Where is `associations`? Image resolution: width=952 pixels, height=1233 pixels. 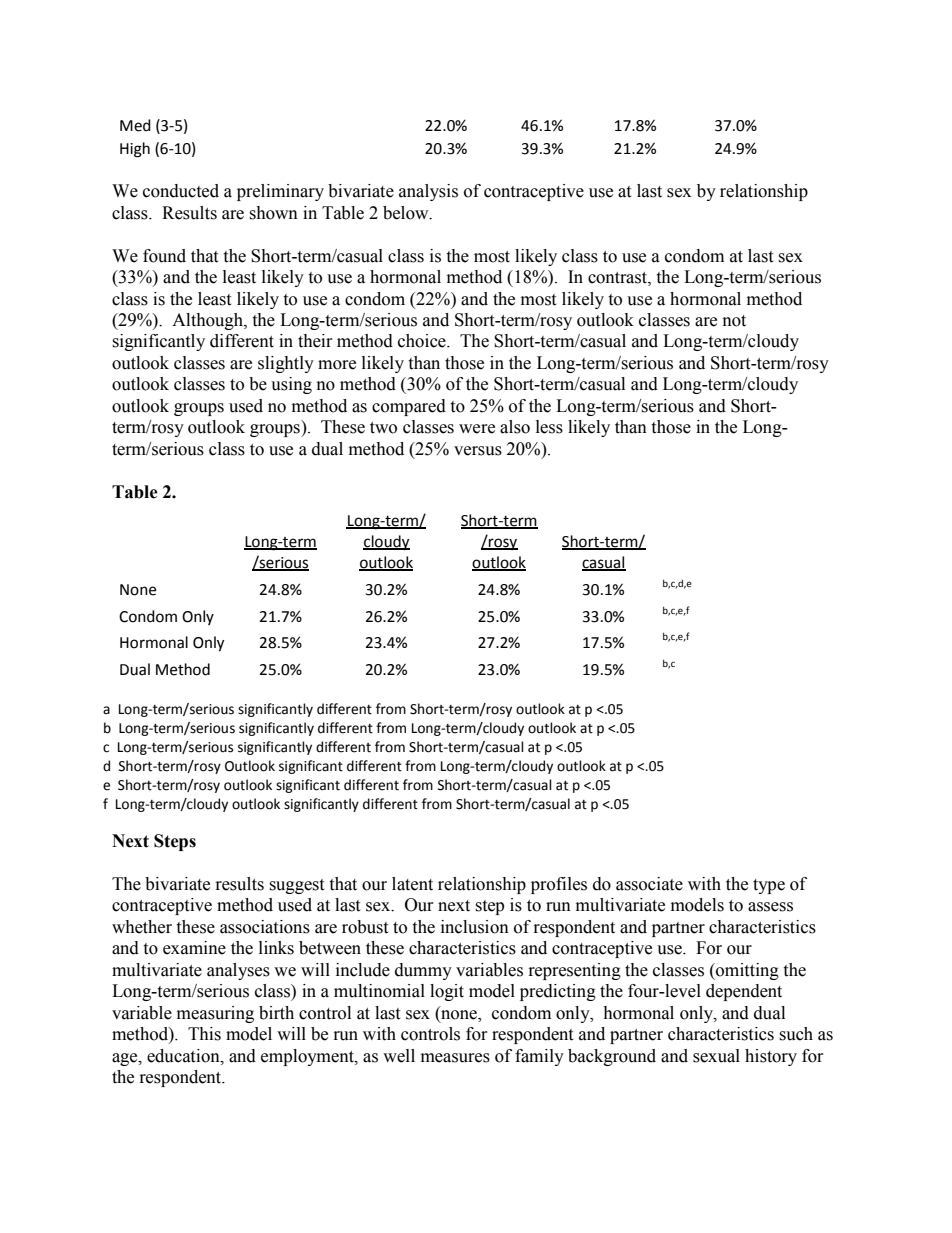 associations is located at coordinates (265, 927).
